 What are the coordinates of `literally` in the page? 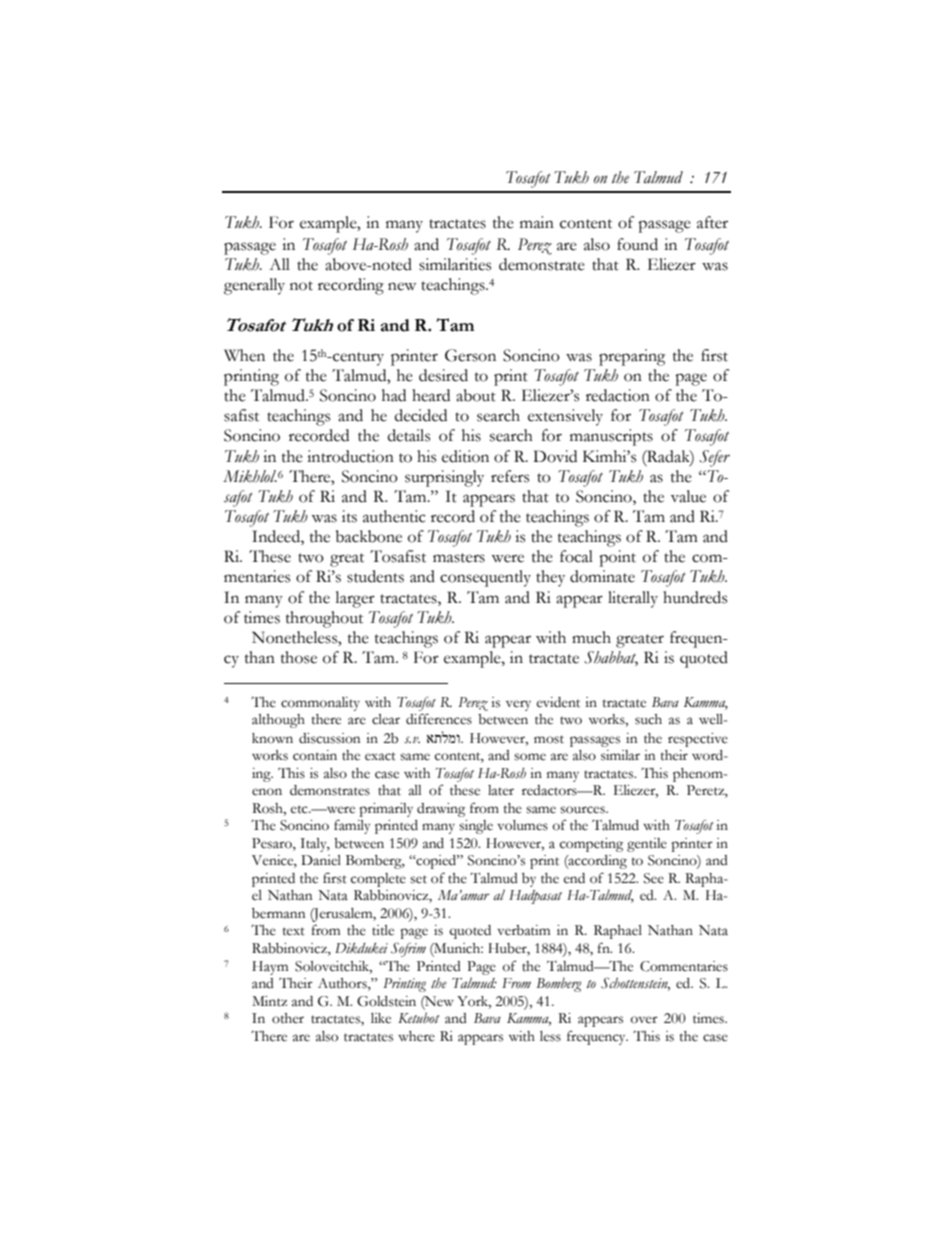 It's located at (633, 599).
